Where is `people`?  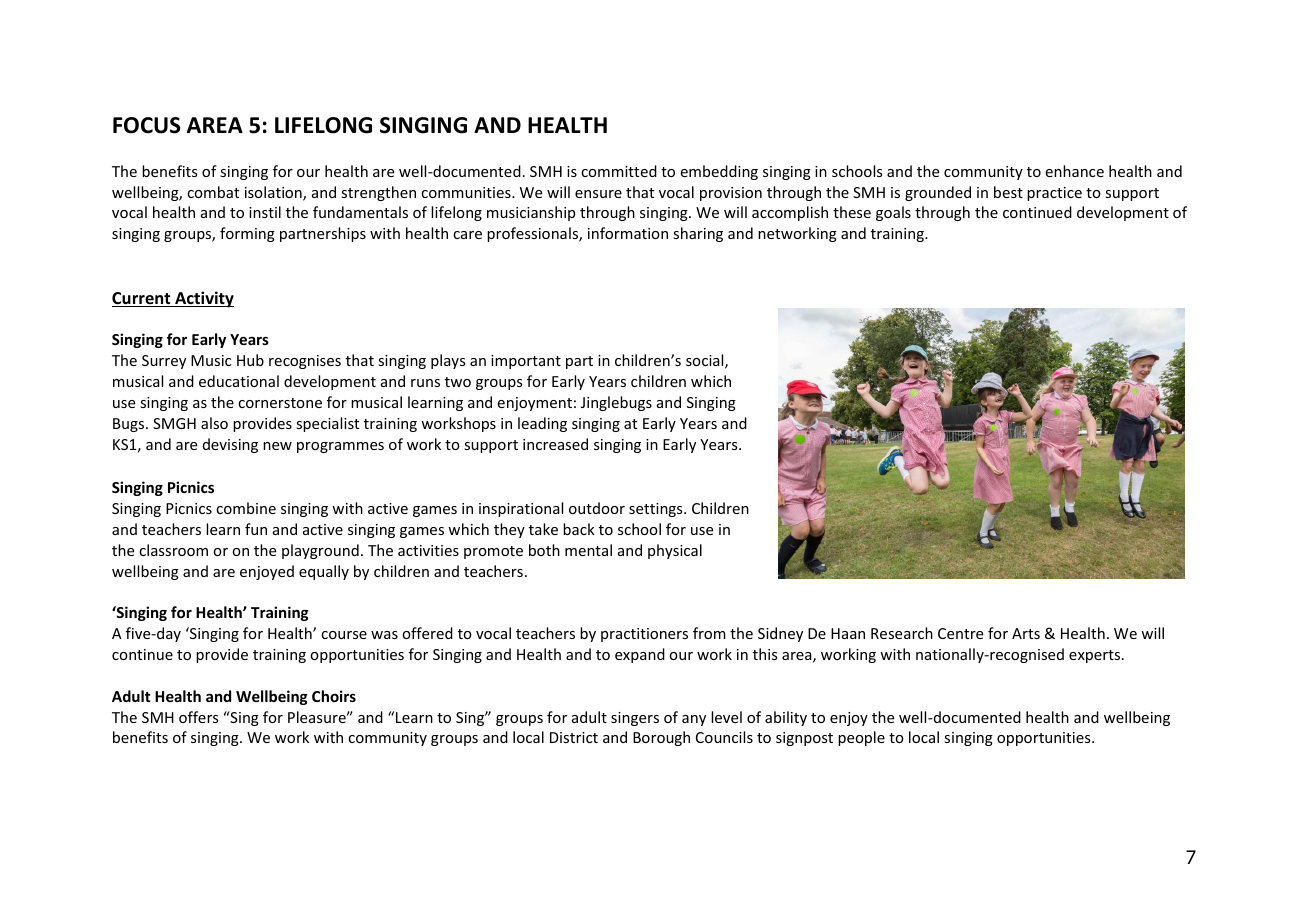
people is located at coordinates (861, 738).
